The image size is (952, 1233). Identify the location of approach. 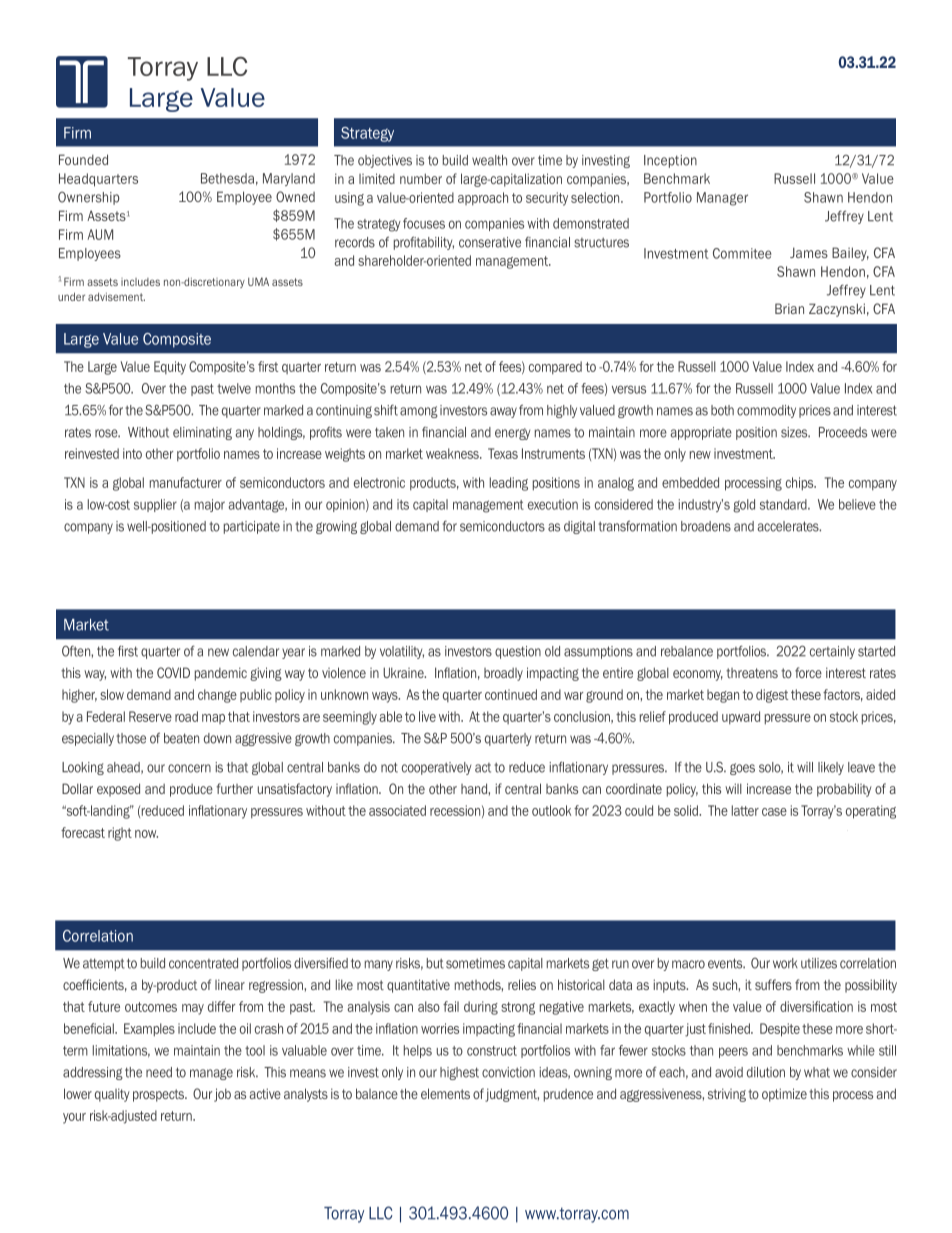
(483, 198).
